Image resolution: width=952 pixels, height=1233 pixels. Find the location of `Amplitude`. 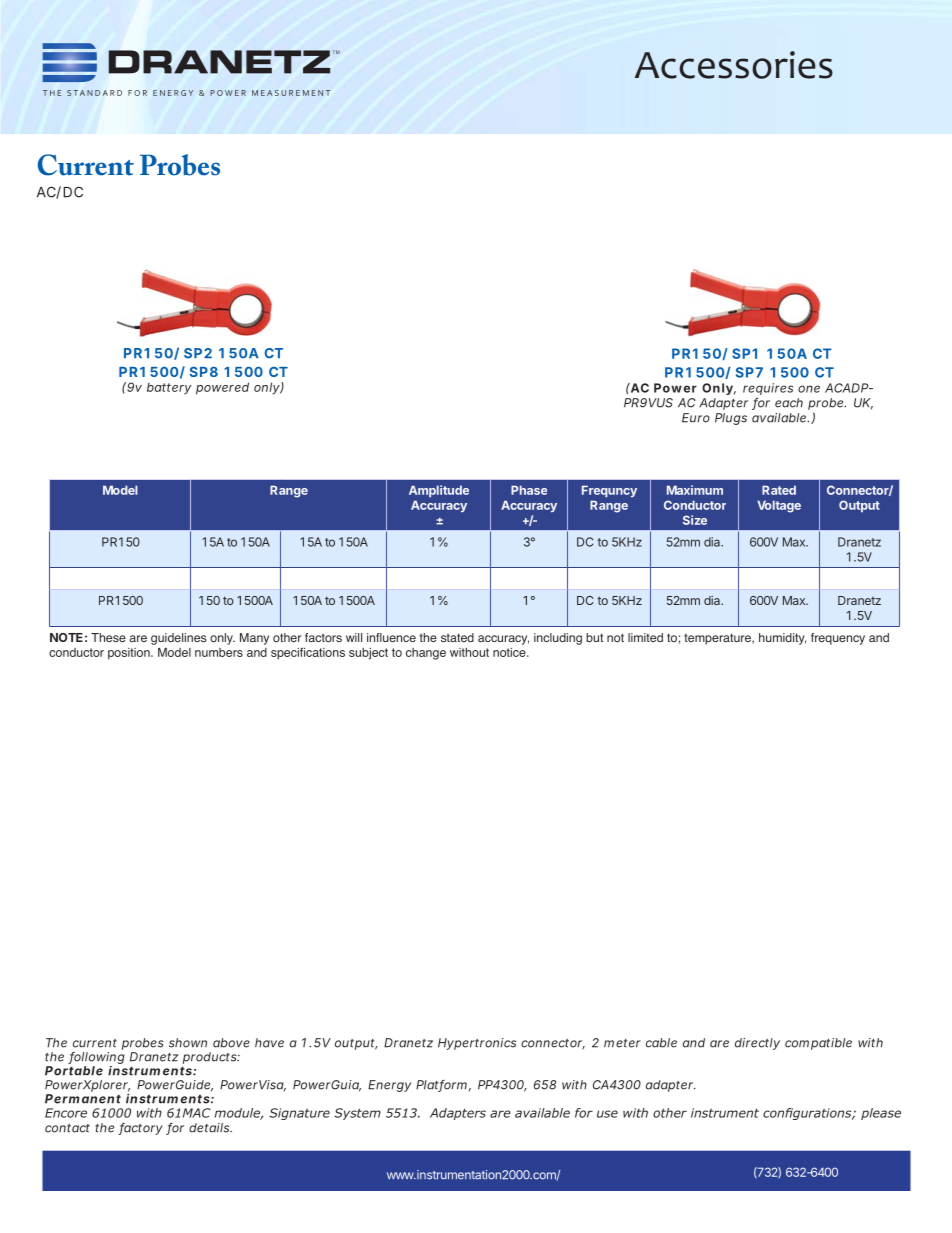

Amplitude is located at coordinates (439, 491).
